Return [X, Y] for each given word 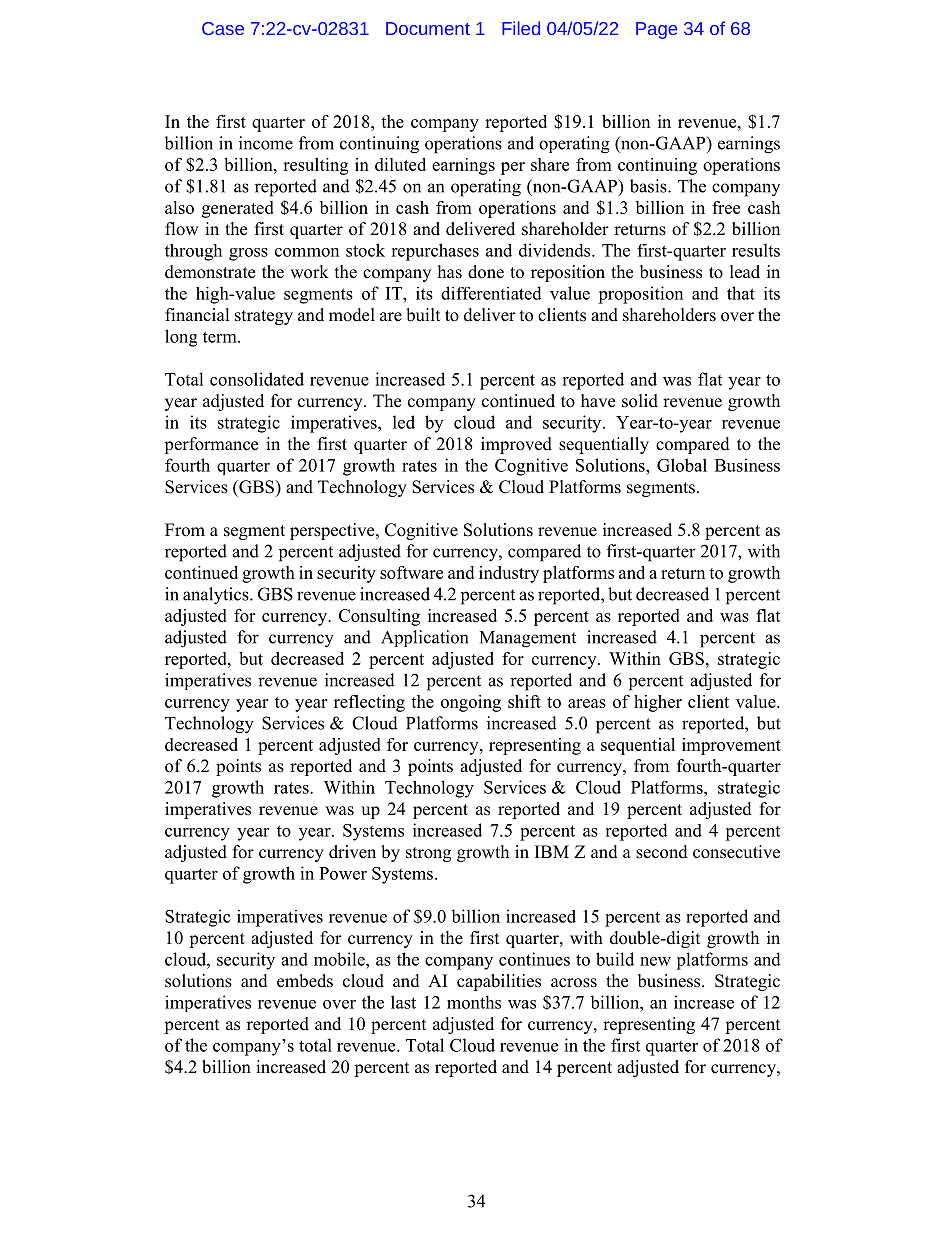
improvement [731, 746]
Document [428, 28]
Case [223, 28]
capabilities [499, 982]
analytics [217, 596]
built [423, 315]
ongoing [471, 703]
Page [656, 30]
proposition [640, 295]
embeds [305, 981]
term [221, 337]
